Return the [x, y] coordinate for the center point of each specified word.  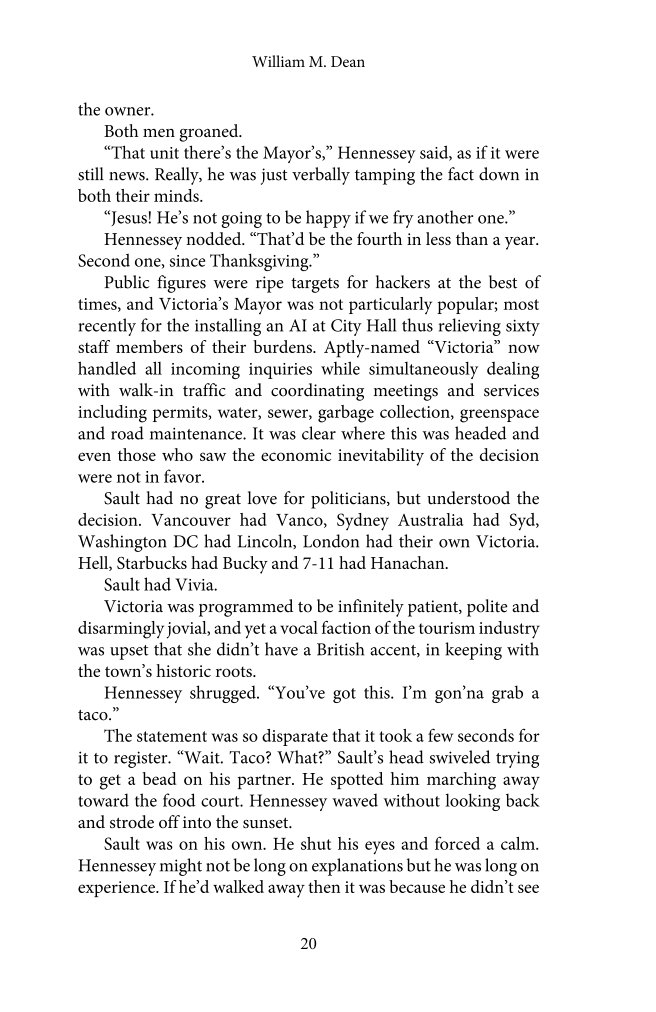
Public [127, 282]
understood [468, 498]
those [137, 454]
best [503, 282]
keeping [473, 651]
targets [315, 285]
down [499, 174]
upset [129, 652]
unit [164, 153]
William [278, 61]
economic [296, 455]
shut [316, 843]
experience [117, 889]
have [281, 649]
